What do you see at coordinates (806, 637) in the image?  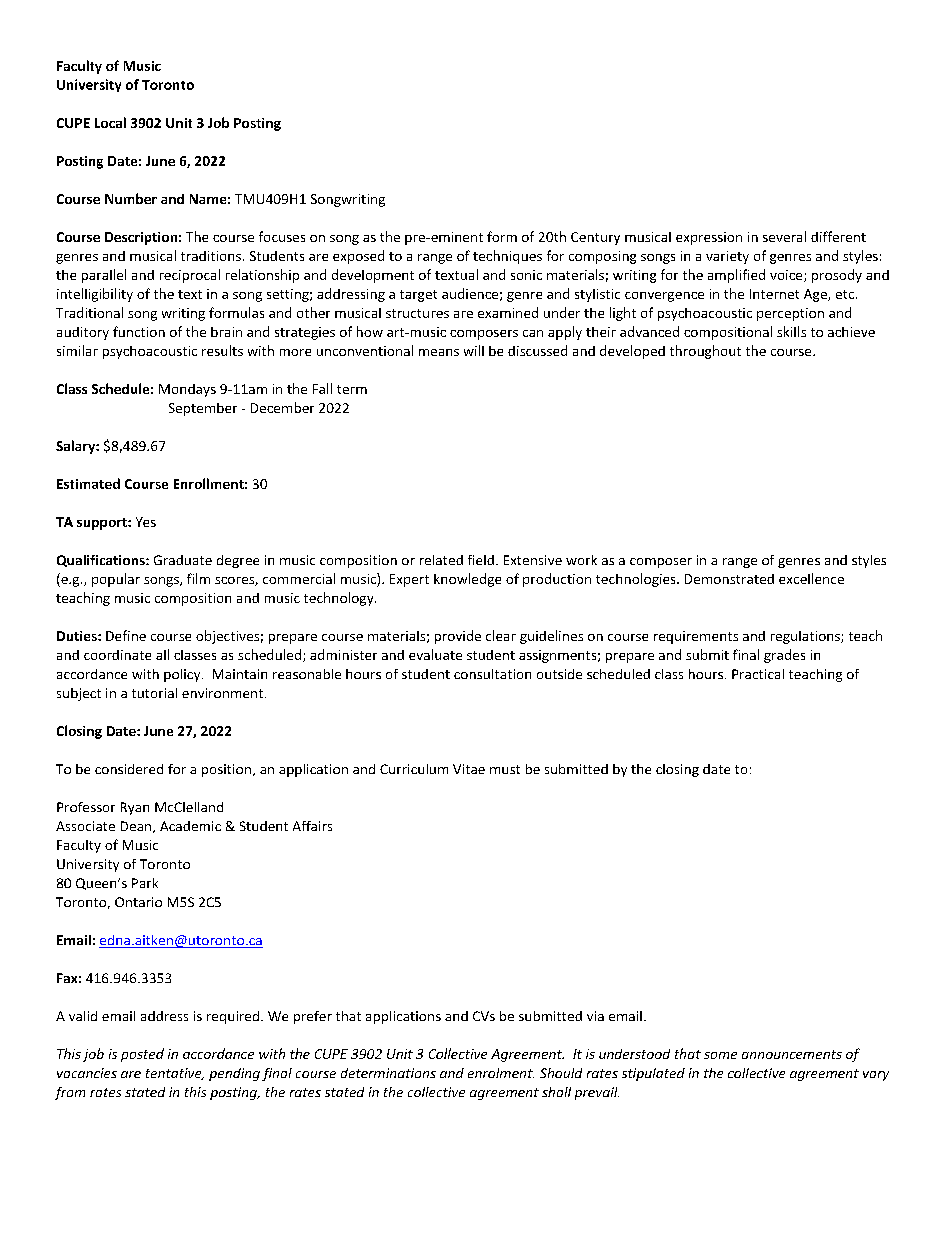 I see `regulations` at bounding box center [806, 637].
